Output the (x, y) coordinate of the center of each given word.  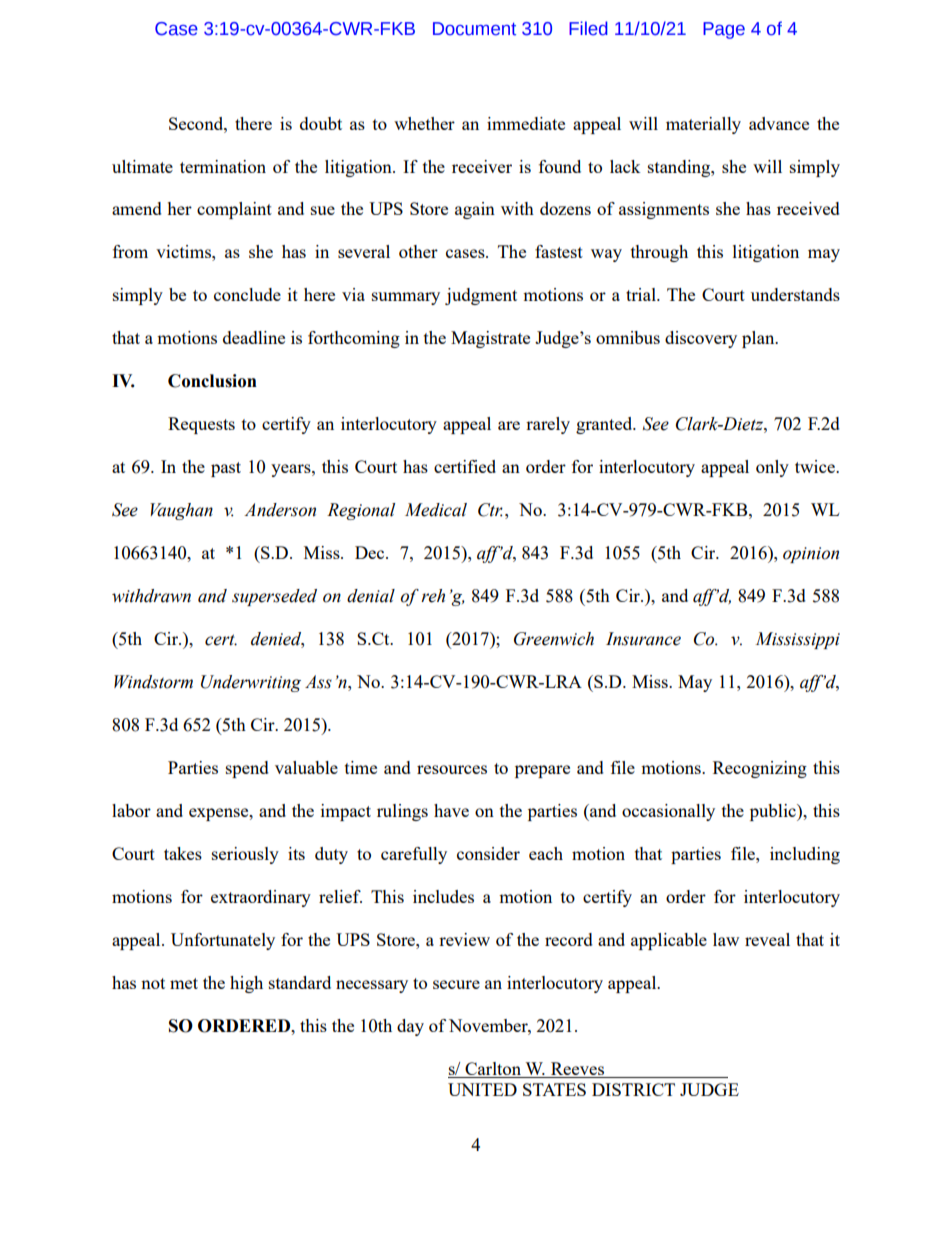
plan (759, 339)
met (184, 983)
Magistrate (490, 339)
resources (452, 769)
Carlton (493, 1068)
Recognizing (760, 769)
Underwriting (251, 683)
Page (724, 30)
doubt (321, 123)
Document (474, 29)
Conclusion (212, 381)
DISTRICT (633, 1089)
